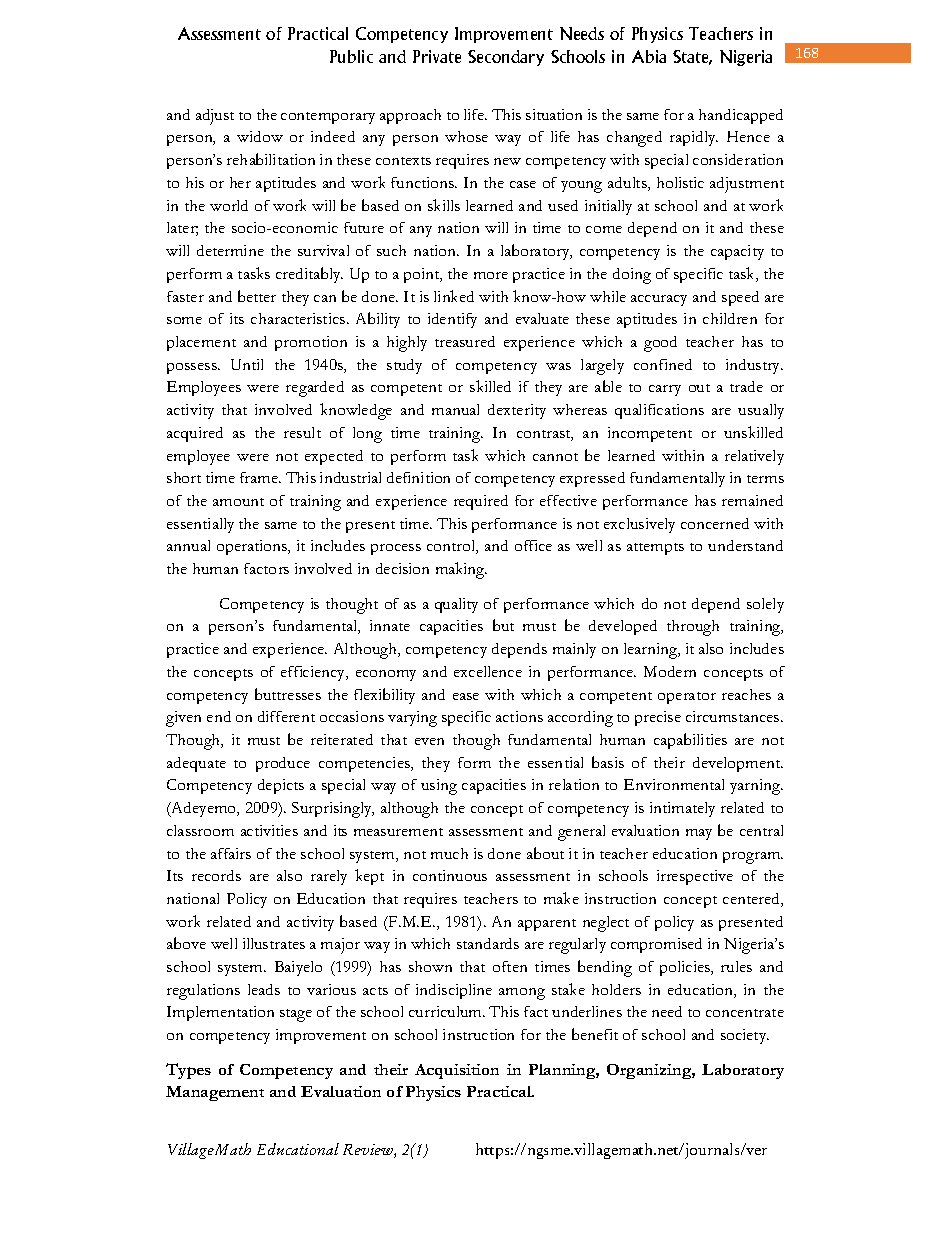 The height and width of the image is (1233, 952). I want to click on society, so click(745, 1036).
